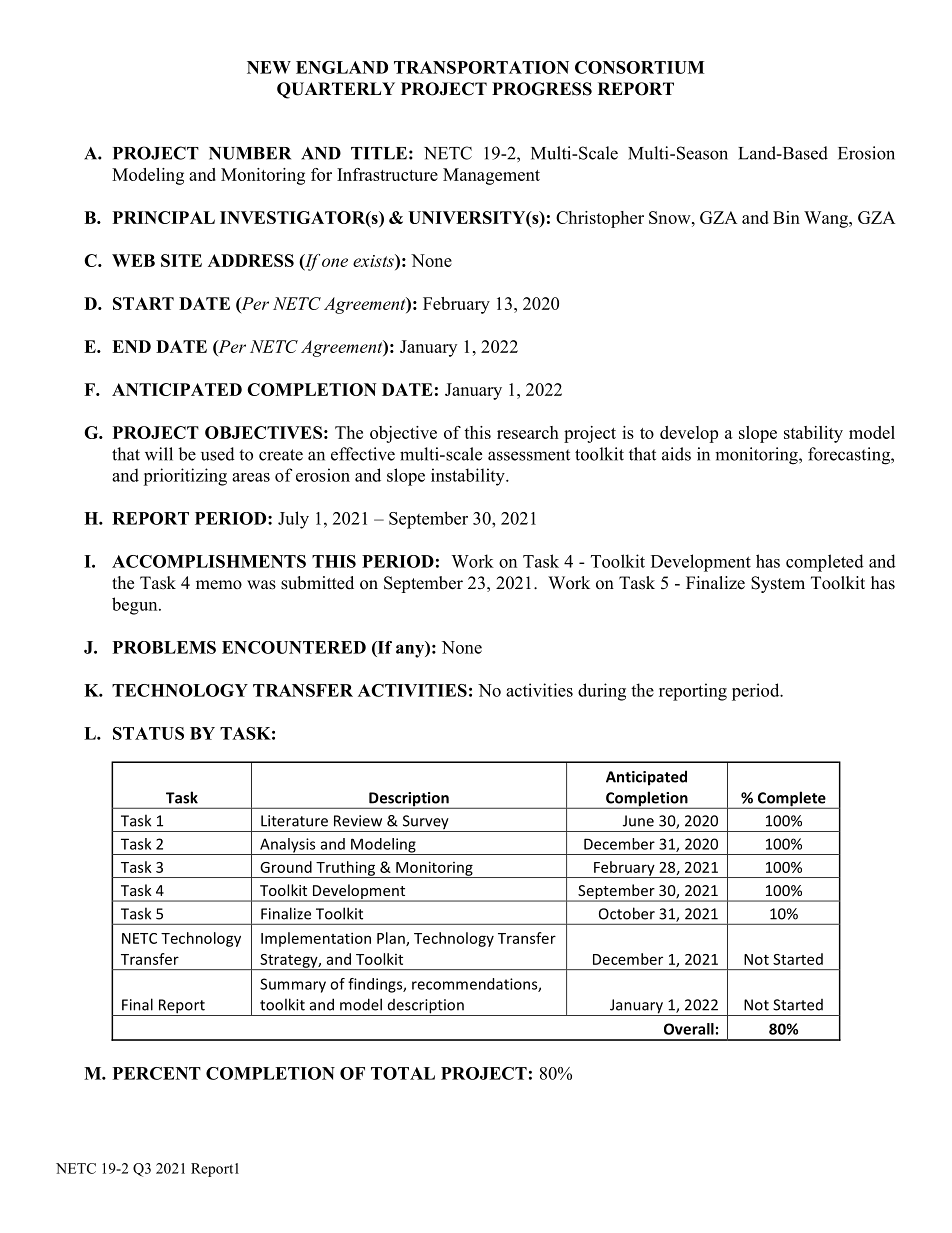  I want to click on System, so click(778, 584).
